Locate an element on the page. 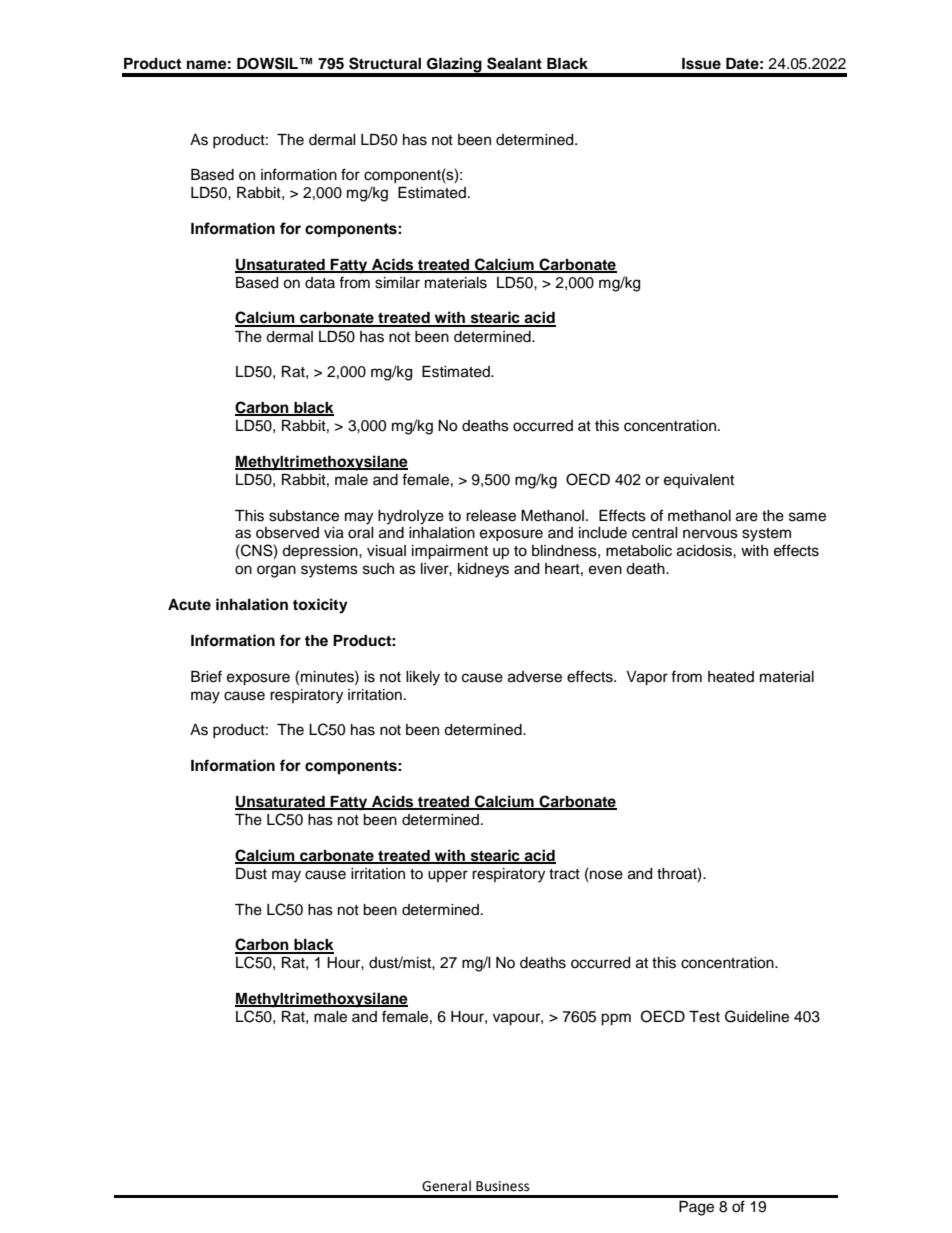  Sealant is located at coordinates (514, 63).
